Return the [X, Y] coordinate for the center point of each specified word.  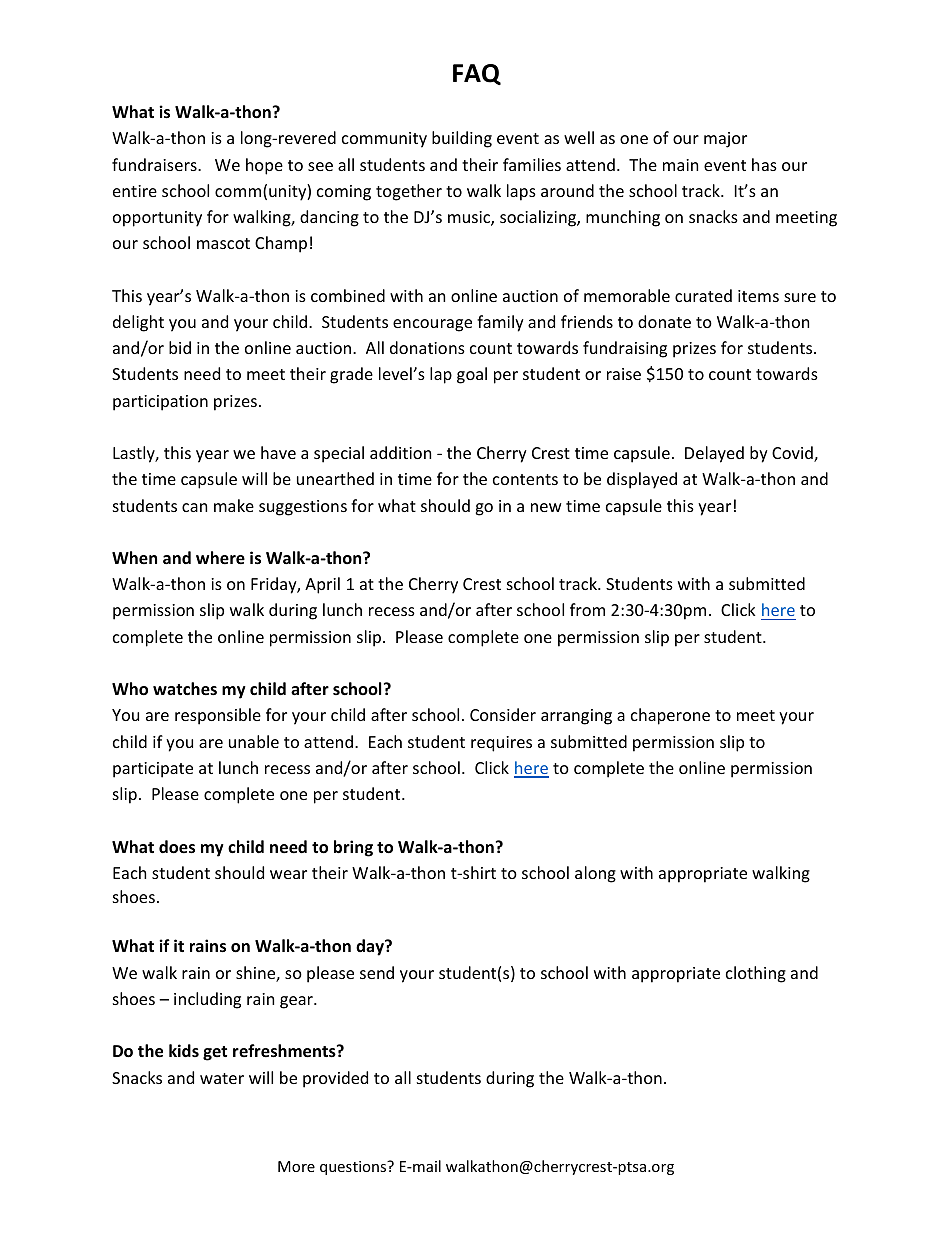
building [462, 139]
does [177, 847]
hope [264, 166]
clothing [756, 974]
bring [353, 848]
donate [664, 321]
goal [472, 375]
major [725, 140]
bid [180, 347]
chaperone [670, 716]
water [222, 1078]
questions [354, 1168]
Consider [503, 714]
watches [185, 689]
